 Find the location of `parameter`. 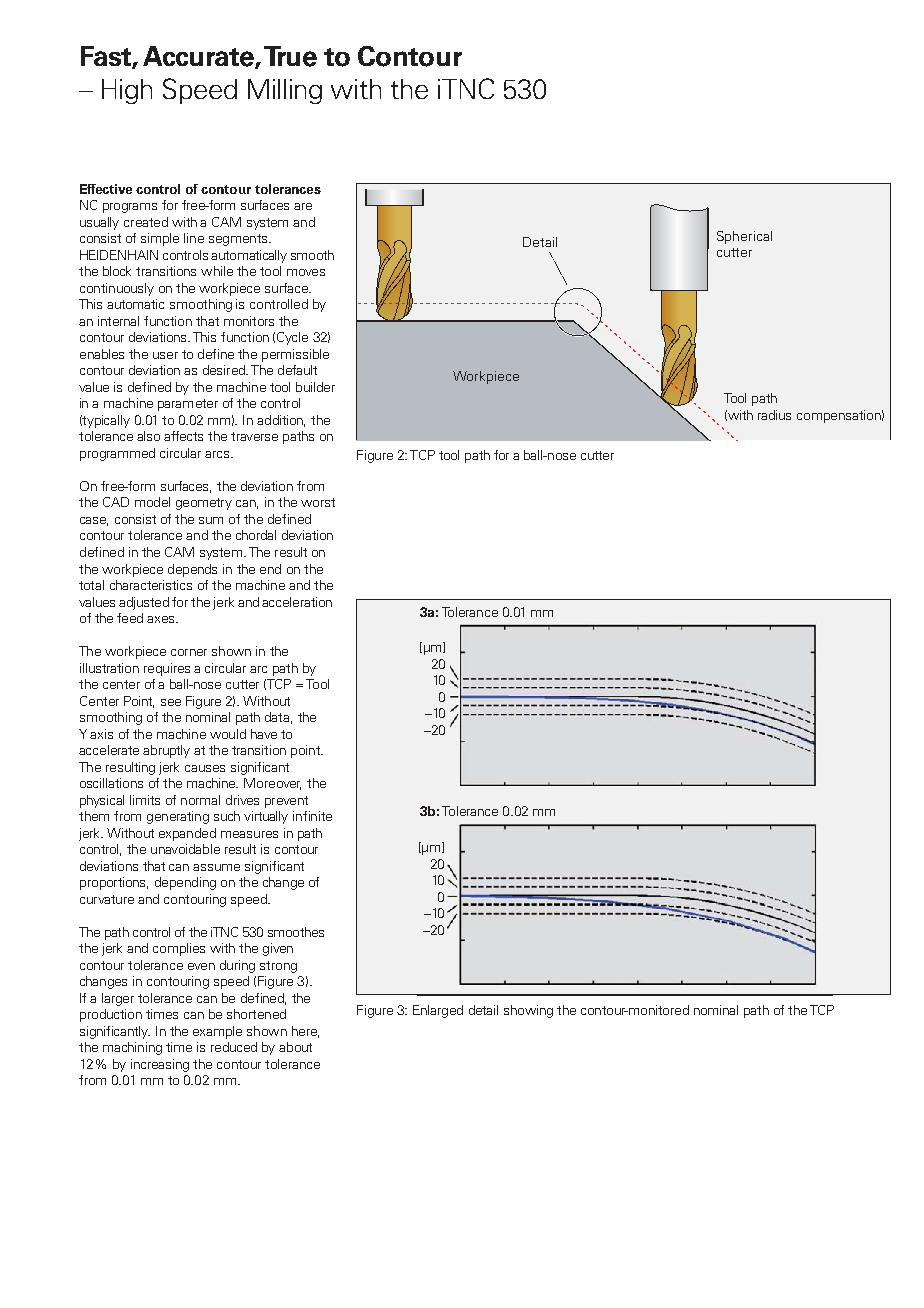

parameter is located at coordinates (188, 405).
